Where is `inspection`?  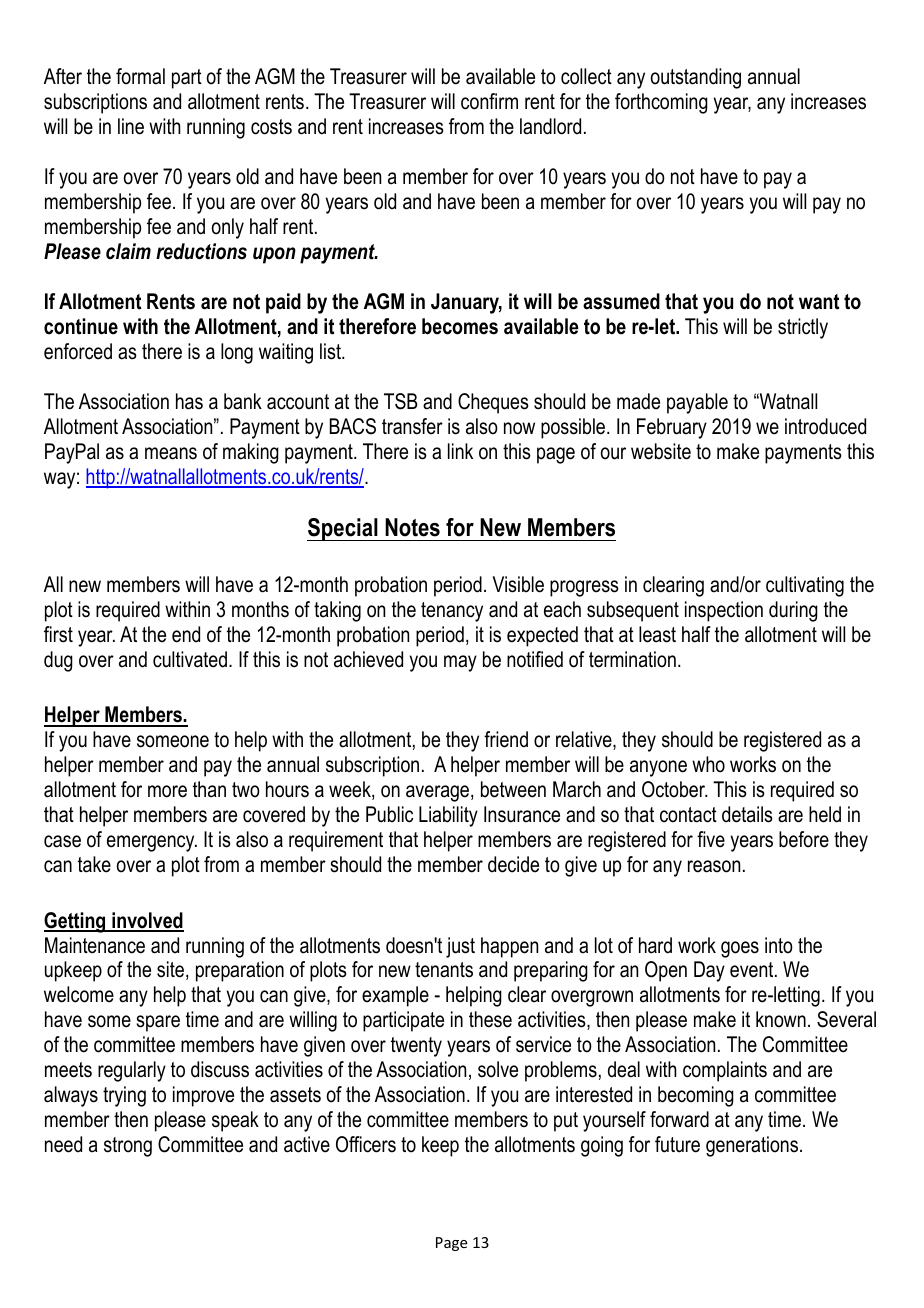 inspection is located at coordinates (724, 611).
